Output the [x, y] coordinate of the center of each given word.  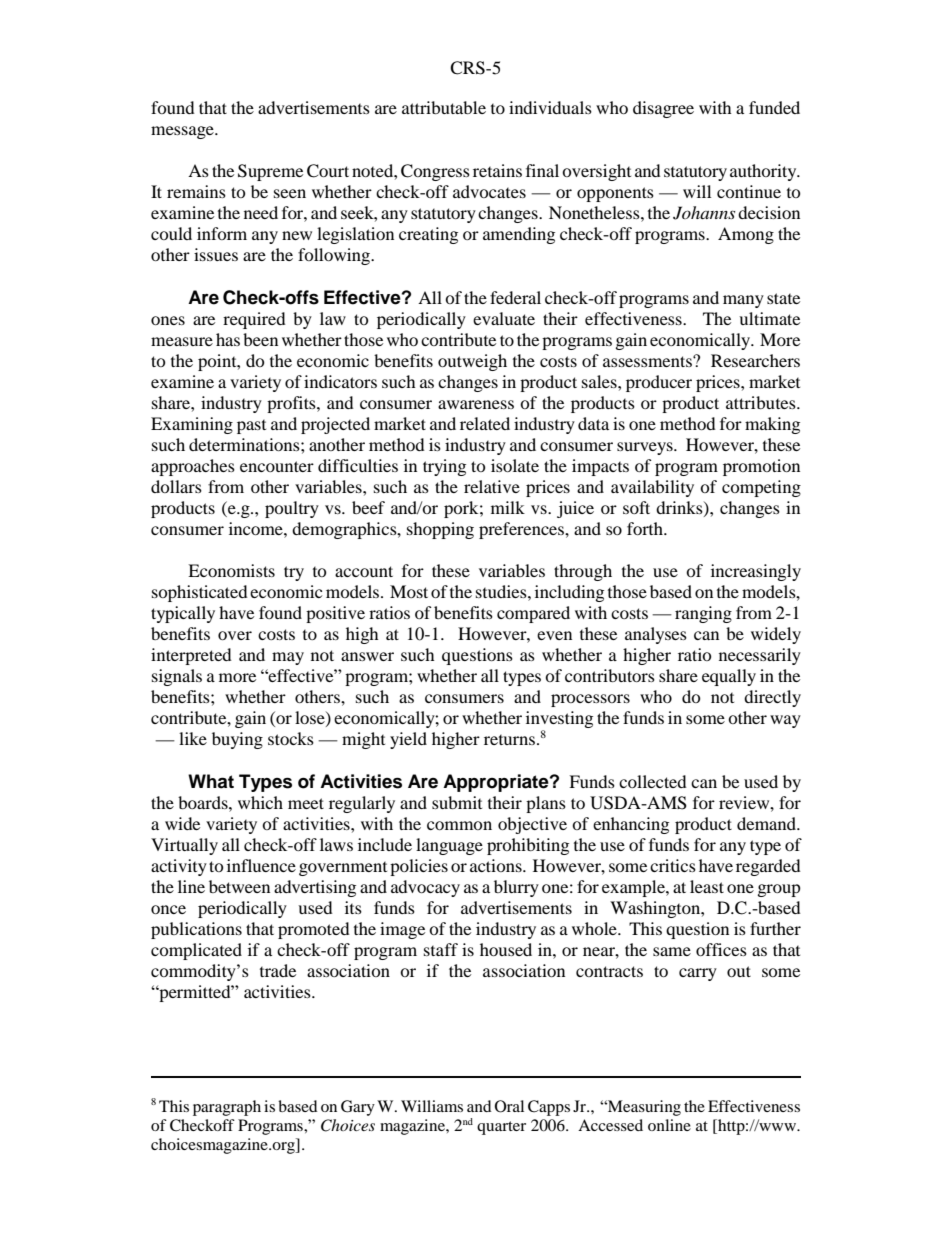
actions [497, 865]
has [228, 339]
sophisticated [200, 593]
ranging [703, 614]
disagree [663, 109]
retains [497, 170]
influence [261, 865]
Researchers [755, 360]
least [707, 886]
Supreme [270, 172]
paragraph [227, 1108]
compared [533, 614]
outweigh [472, 362]
